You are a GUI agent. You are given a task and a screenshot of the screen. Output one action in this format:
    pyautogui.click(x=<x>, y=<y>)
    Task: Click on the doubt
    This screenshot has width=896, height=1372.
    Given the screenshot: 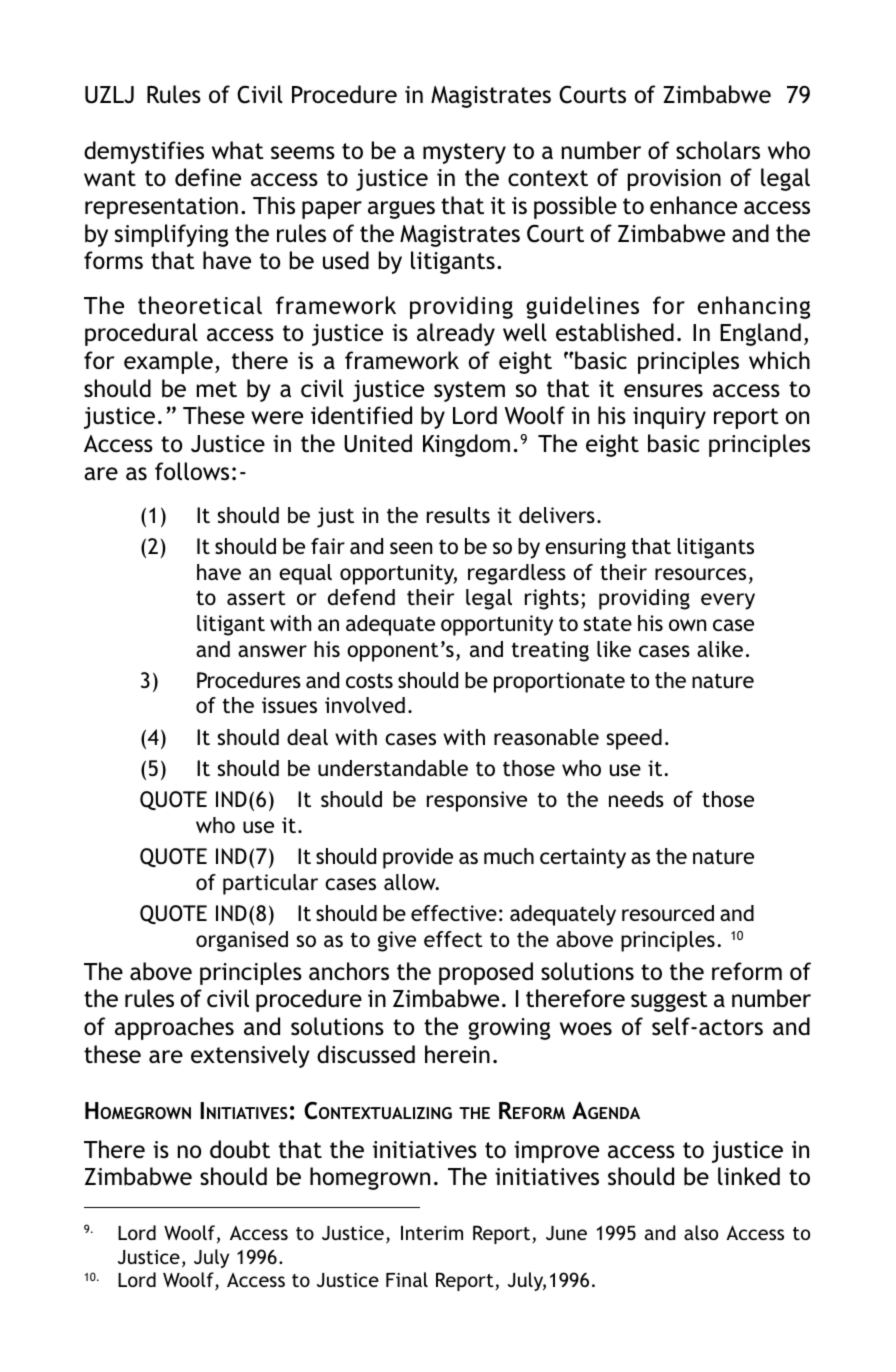 What is the action you would take?
    pyautogui.click(x=240, y=1149)
